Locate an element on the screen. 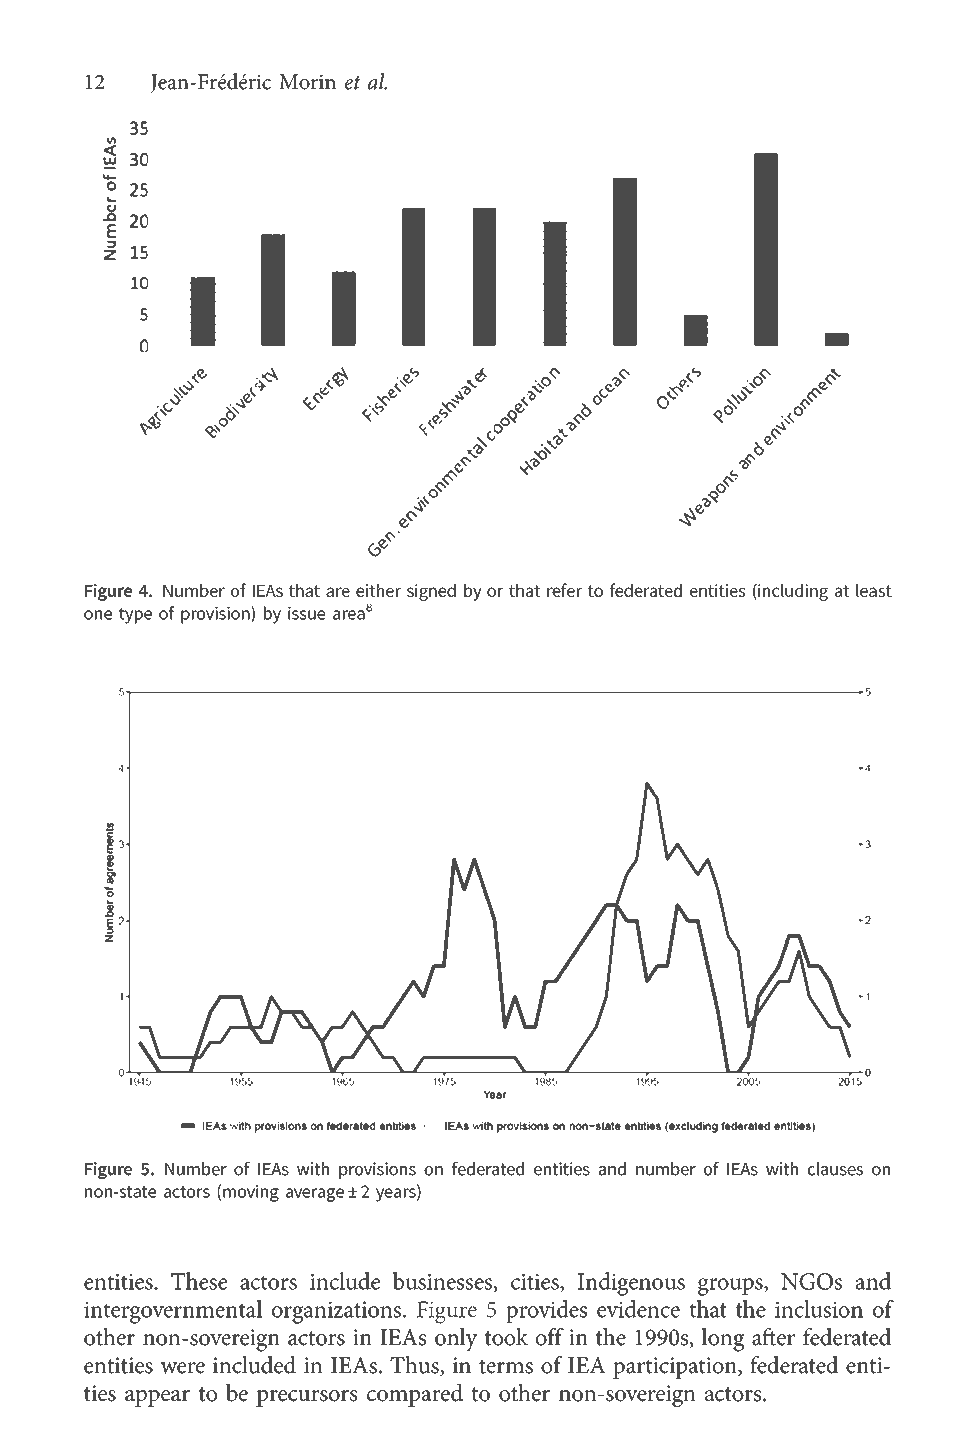 The width and height of the screenshot is (960, 1447). clauses is located at coordinates (835, 1169).
